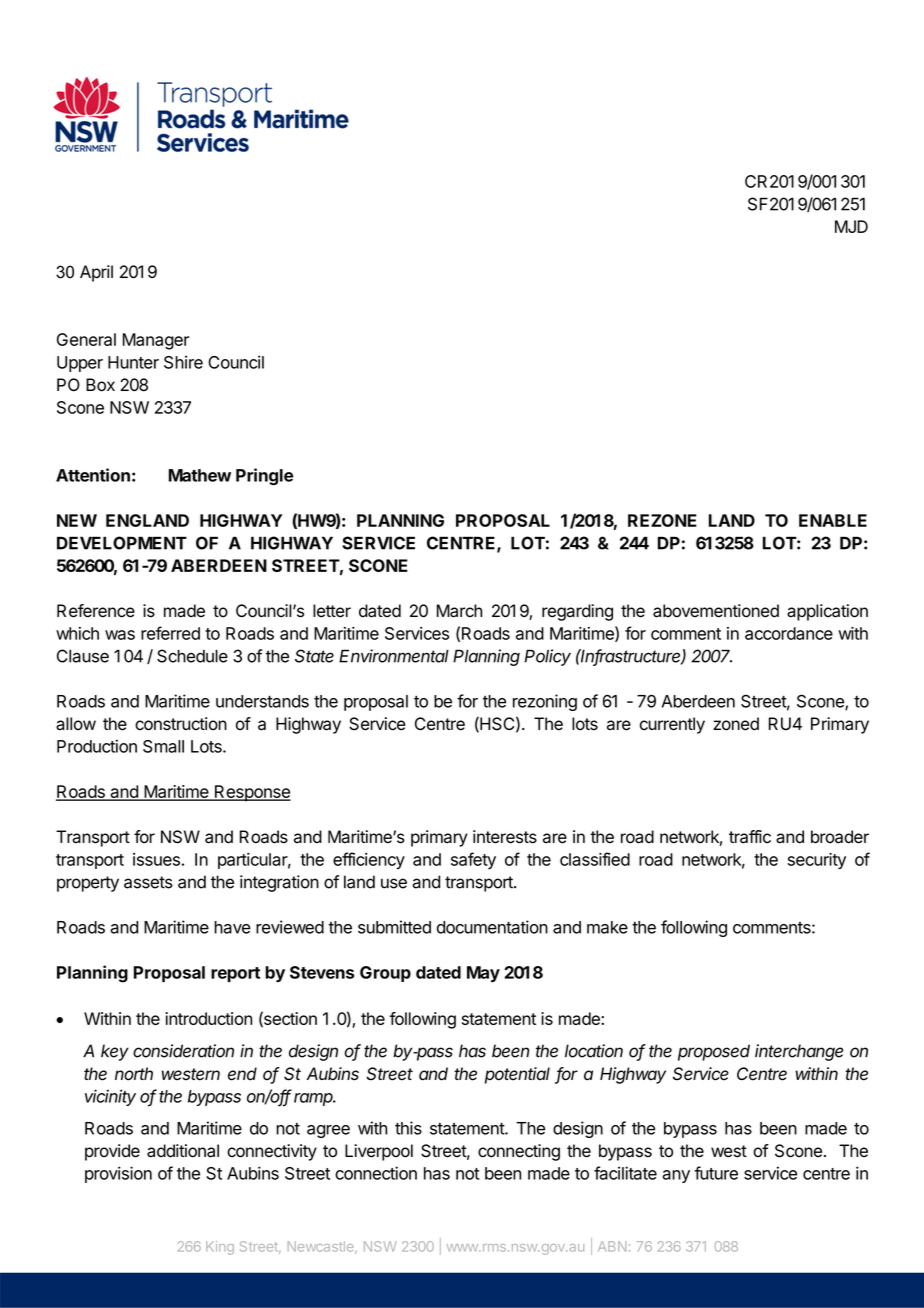 Image resolution: width=924 pixels, height=1308 pixels. Describe the element at coordinates (170, 633) in the image. I see `referred` at that location.
